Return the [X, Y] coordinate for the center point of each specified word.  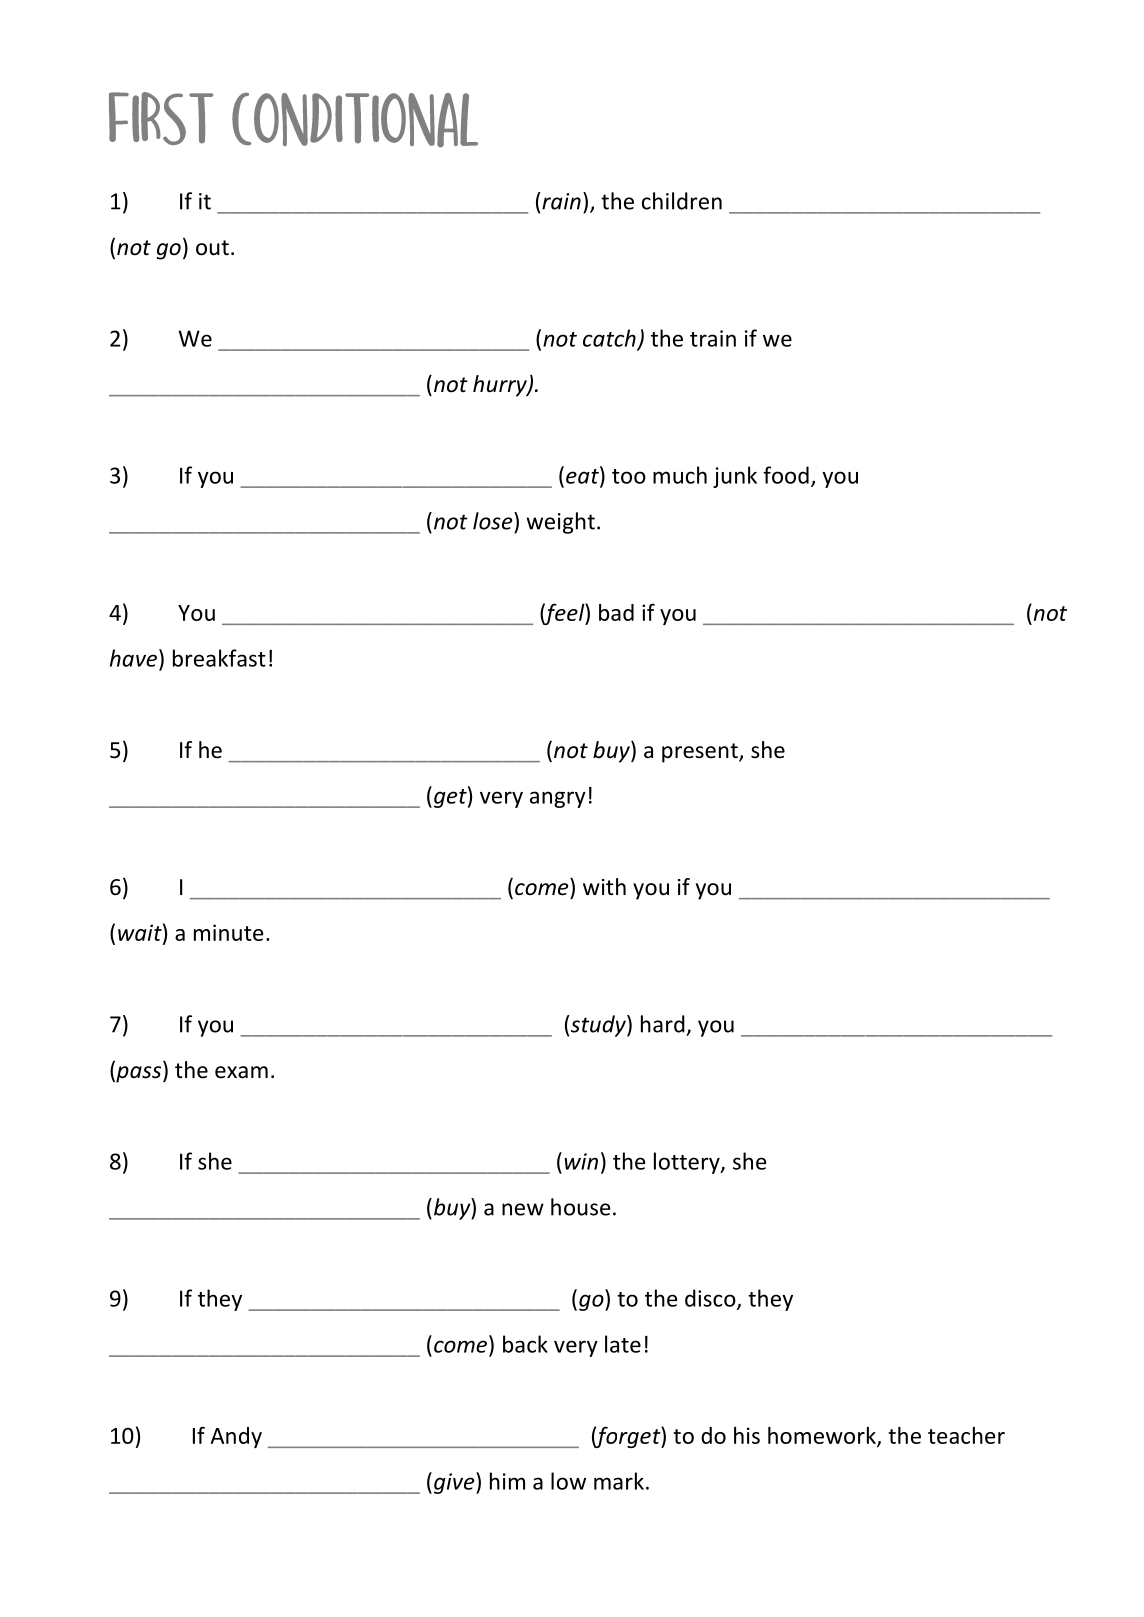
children [682, 201]
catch [609, 338]
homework [823, 1436]
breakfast [219, 658]
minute [228, 932]
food [786, 475]
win [581, 1161]
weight [560, 523]
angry [558, 799]
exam [241, 1072]
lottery [688, 1163]
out [212, 248]
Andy [236, 1437]
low [568, 1481]
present [701, 753]
